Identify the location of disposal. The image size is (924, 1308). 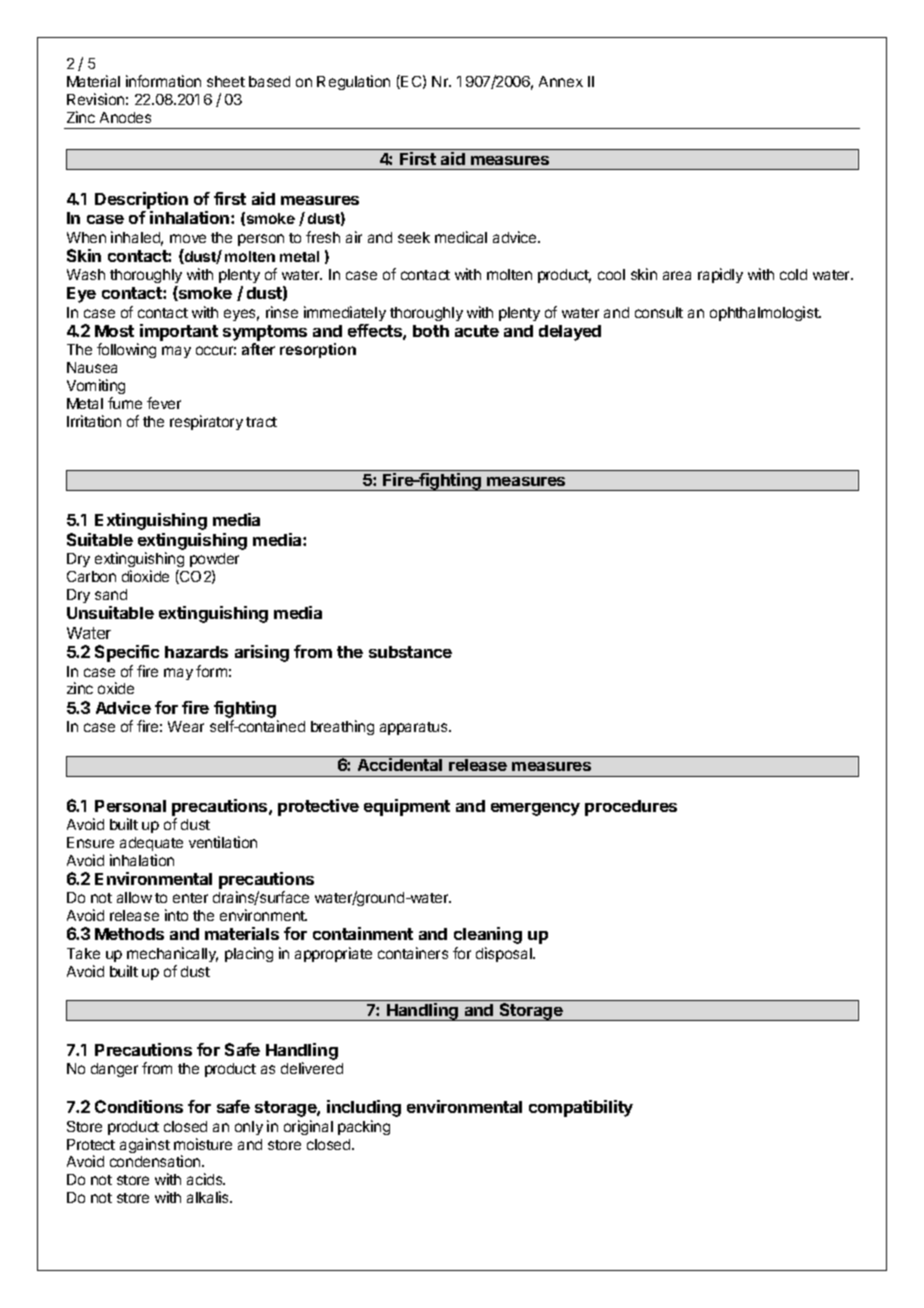
(505, 954).
